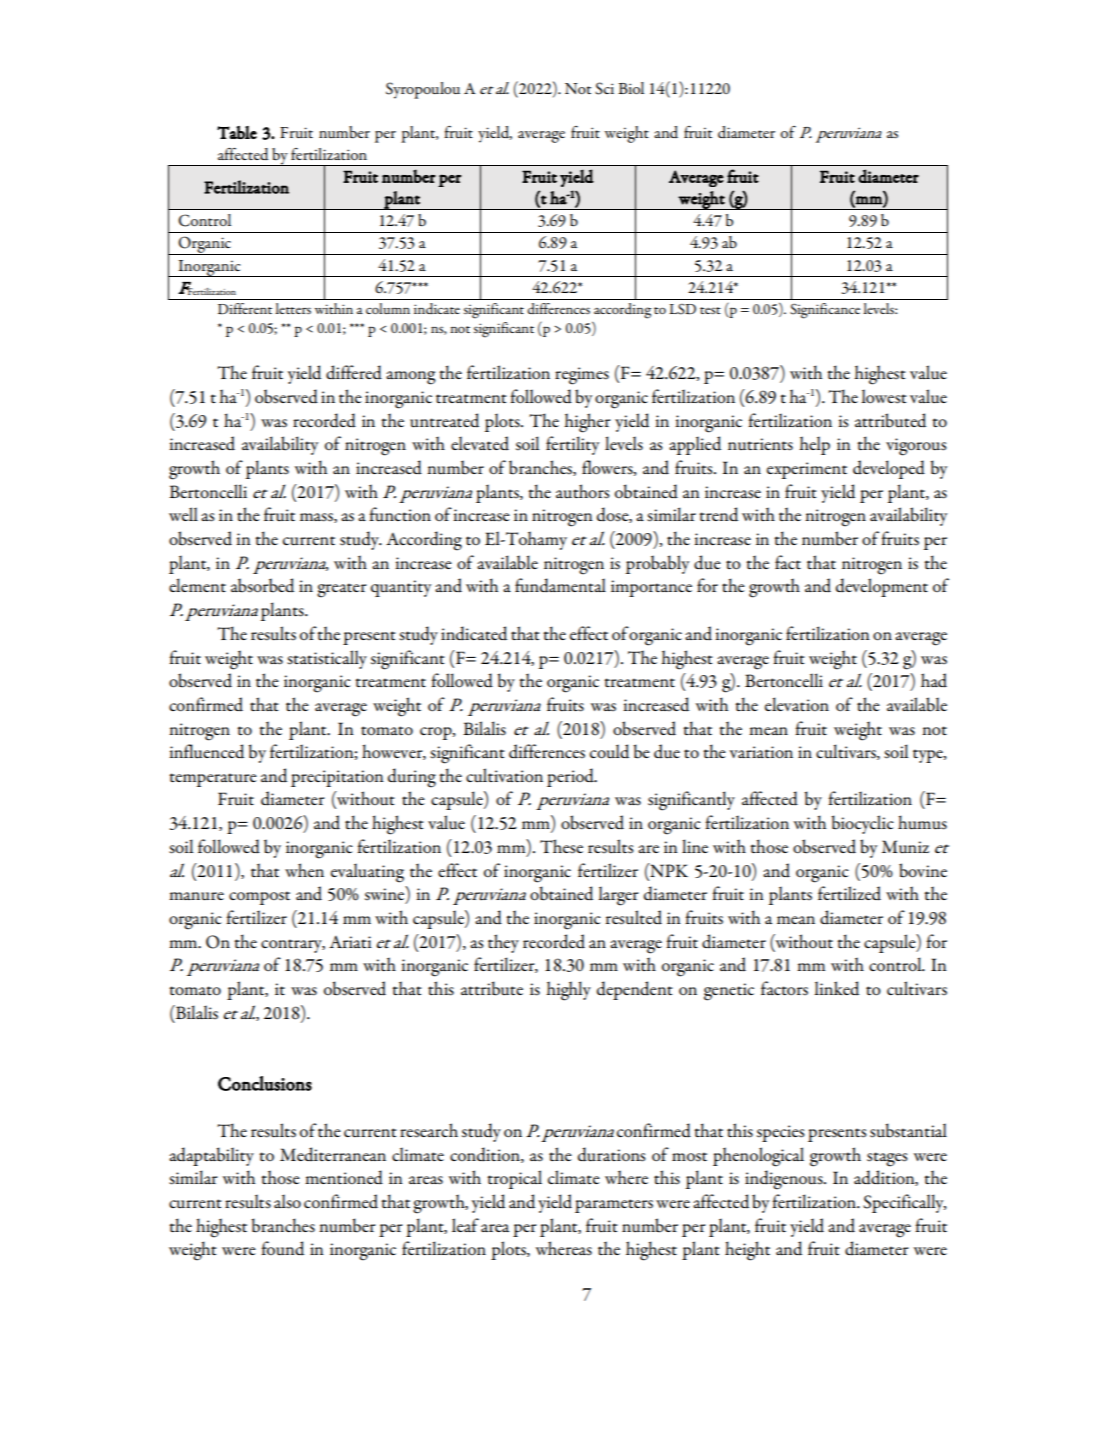 The width and height of the image is (1117, 1446). I want to click on authors, so click(582, 491).
